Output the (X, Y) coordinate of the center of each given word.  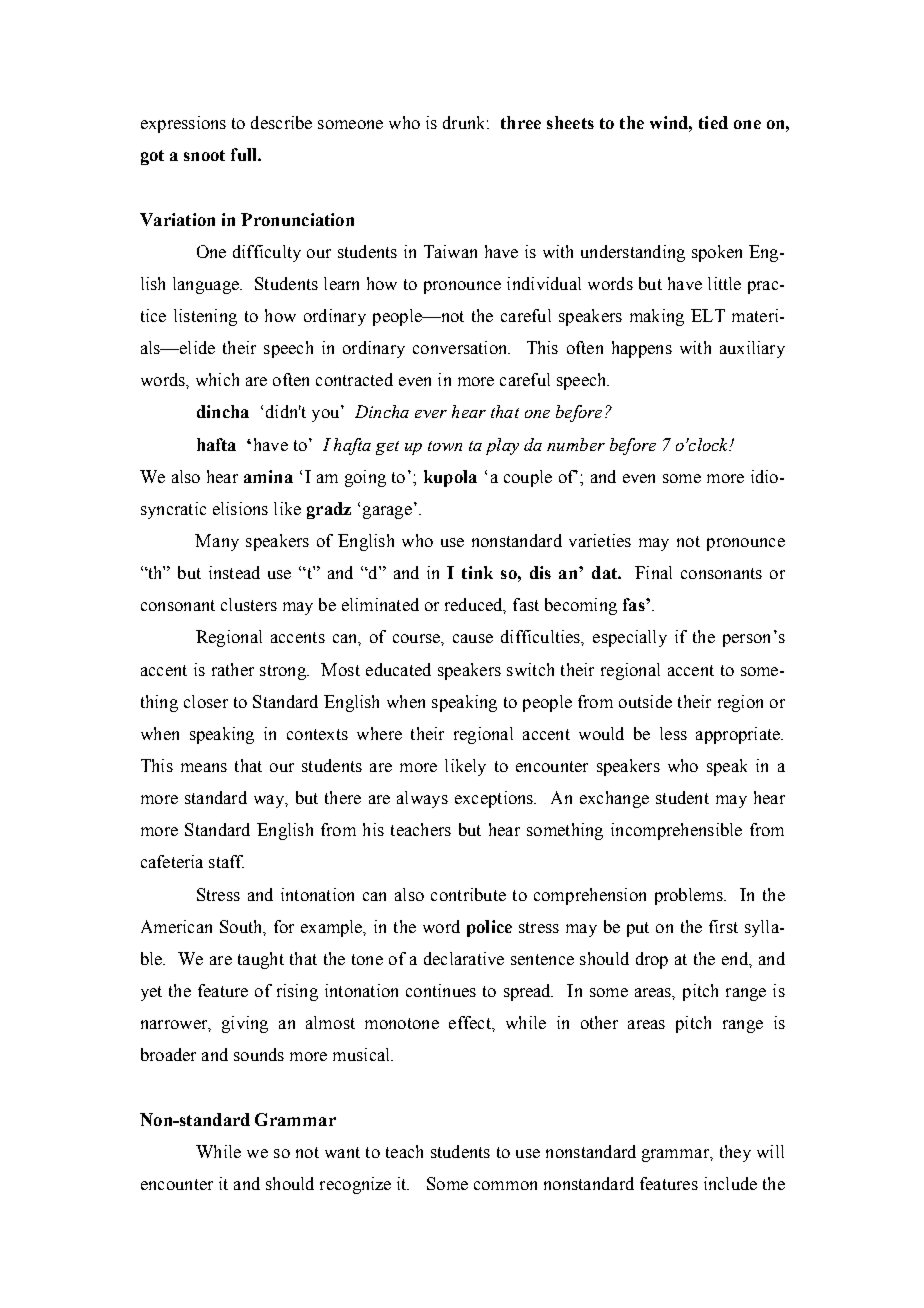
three (521, 122)
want (342, 1152)
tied (713, 122)
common (505, 1185)
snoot (204, 155)
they (735, 1153)
